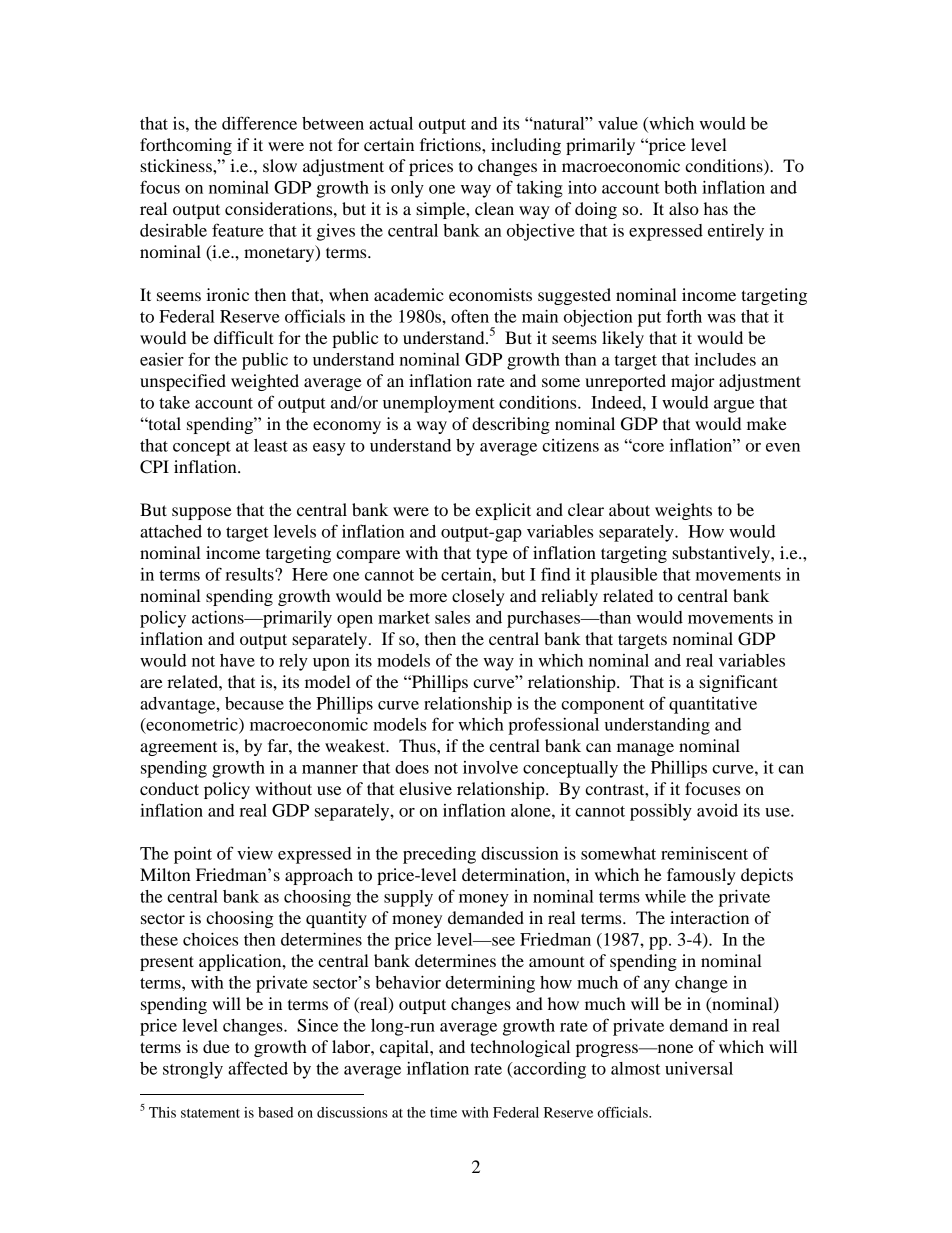  What do you see at coordinates (265, 382) in the document?
I see `weighted` at bounding box center [265, 382].
